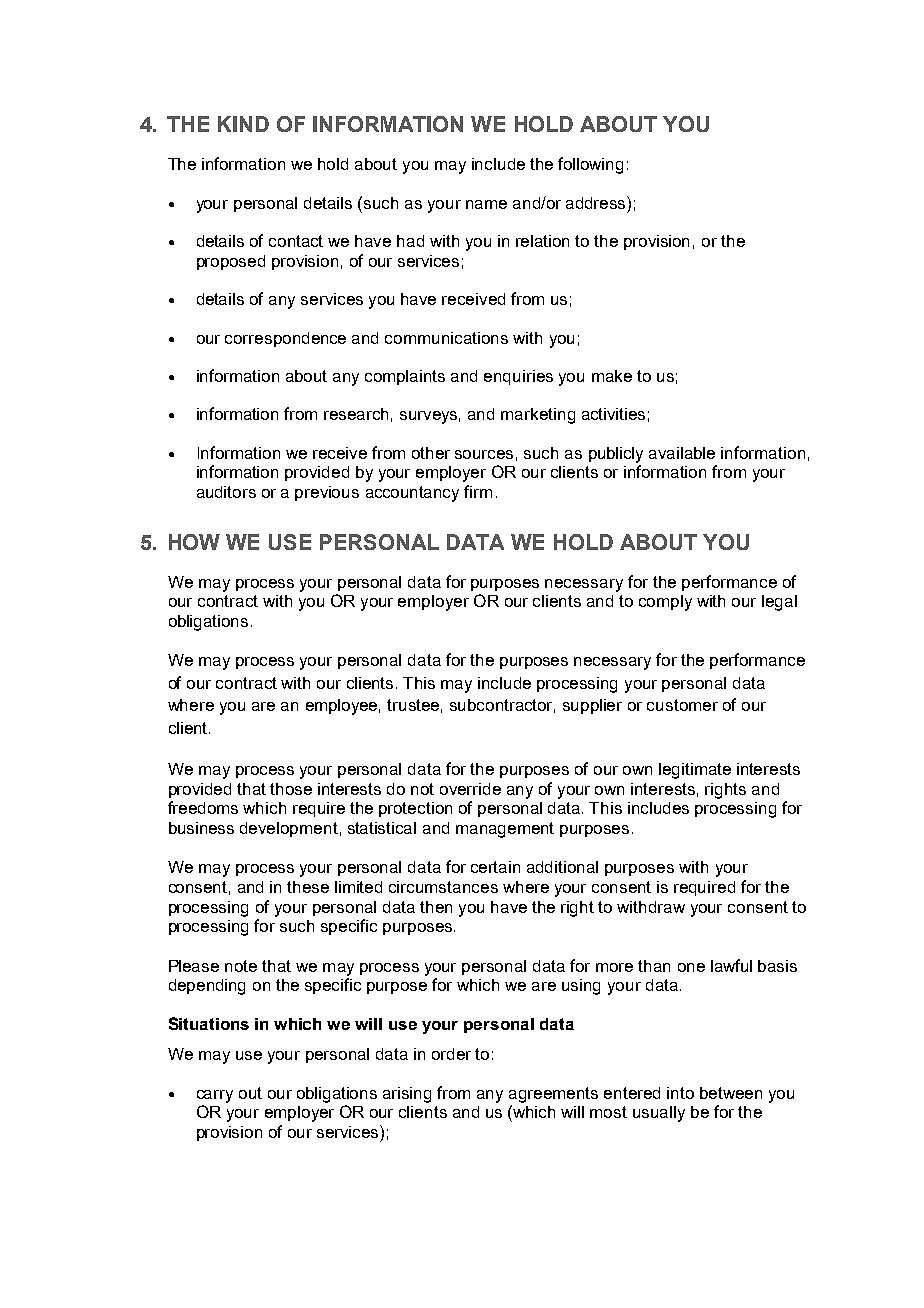 This document has height=1308, width=924. Describe the element at coordinates (695, 771) in the document. I see `legitimate` at that location.
